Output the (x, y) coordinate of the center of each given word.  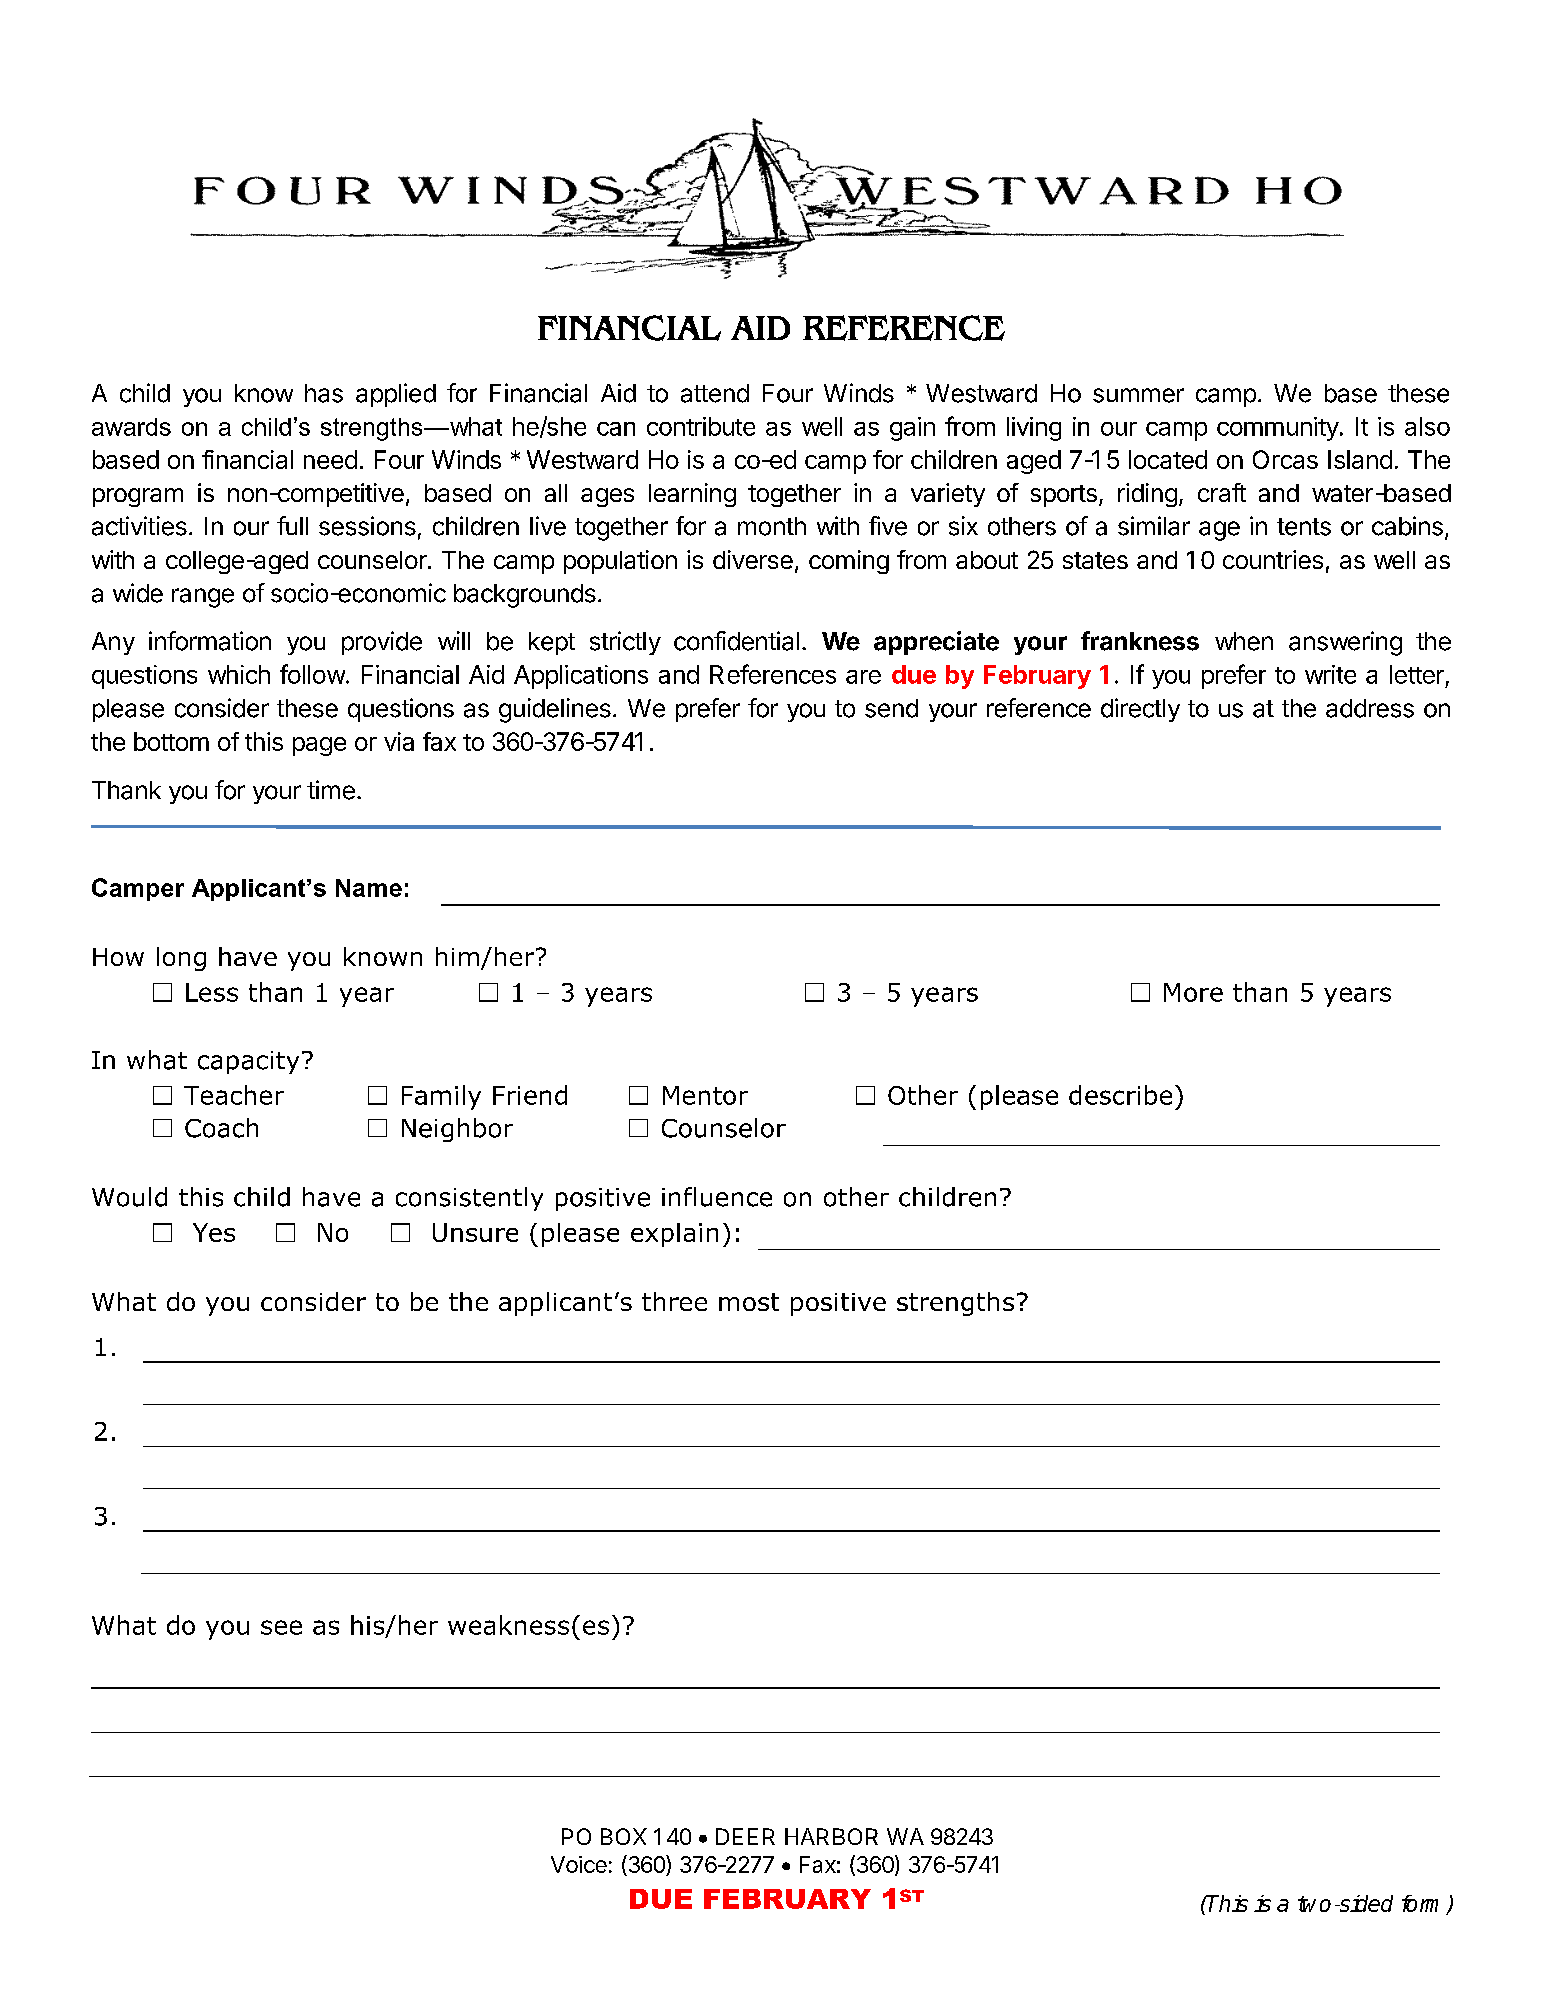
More (1193, 992)
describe (1120, 1095)
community (1278, 429)
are (863, 677)
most (749, 1302)
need (330, 459)
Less (212, 992)
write (1330, 674)
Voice (579, 1864)
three (674, 1301)
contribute (701, 426)
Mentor (705, 1095)
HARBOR (831, 1836)
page (319, 746)
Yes (214, 1232)
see (281, 1627)
